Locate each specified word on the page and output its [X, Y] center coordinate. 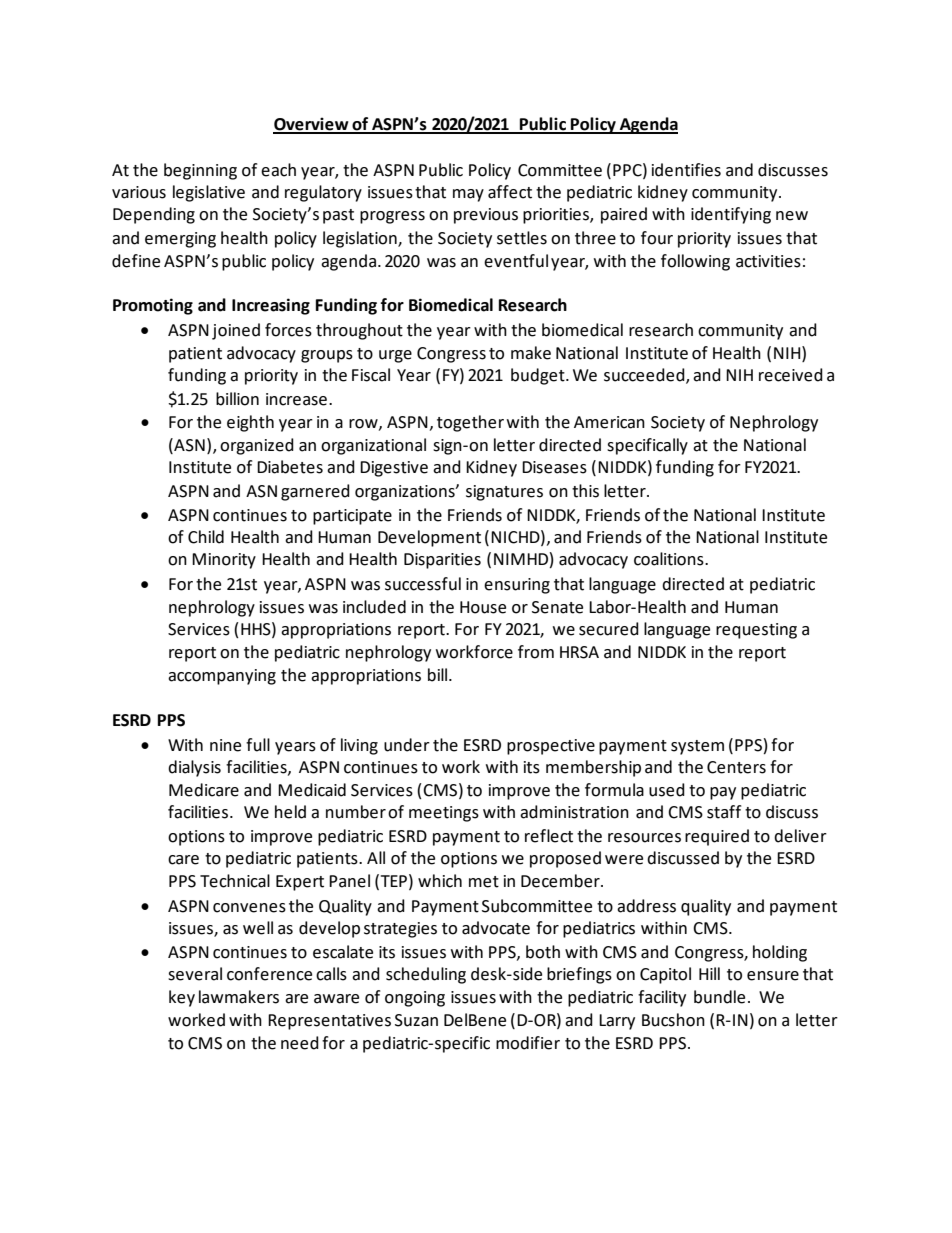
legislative [209, 193]
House [483, 607]
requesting [756, 631]
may [468, 195]
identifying [731, 215]
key [182, 998]
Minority [224, 561]
